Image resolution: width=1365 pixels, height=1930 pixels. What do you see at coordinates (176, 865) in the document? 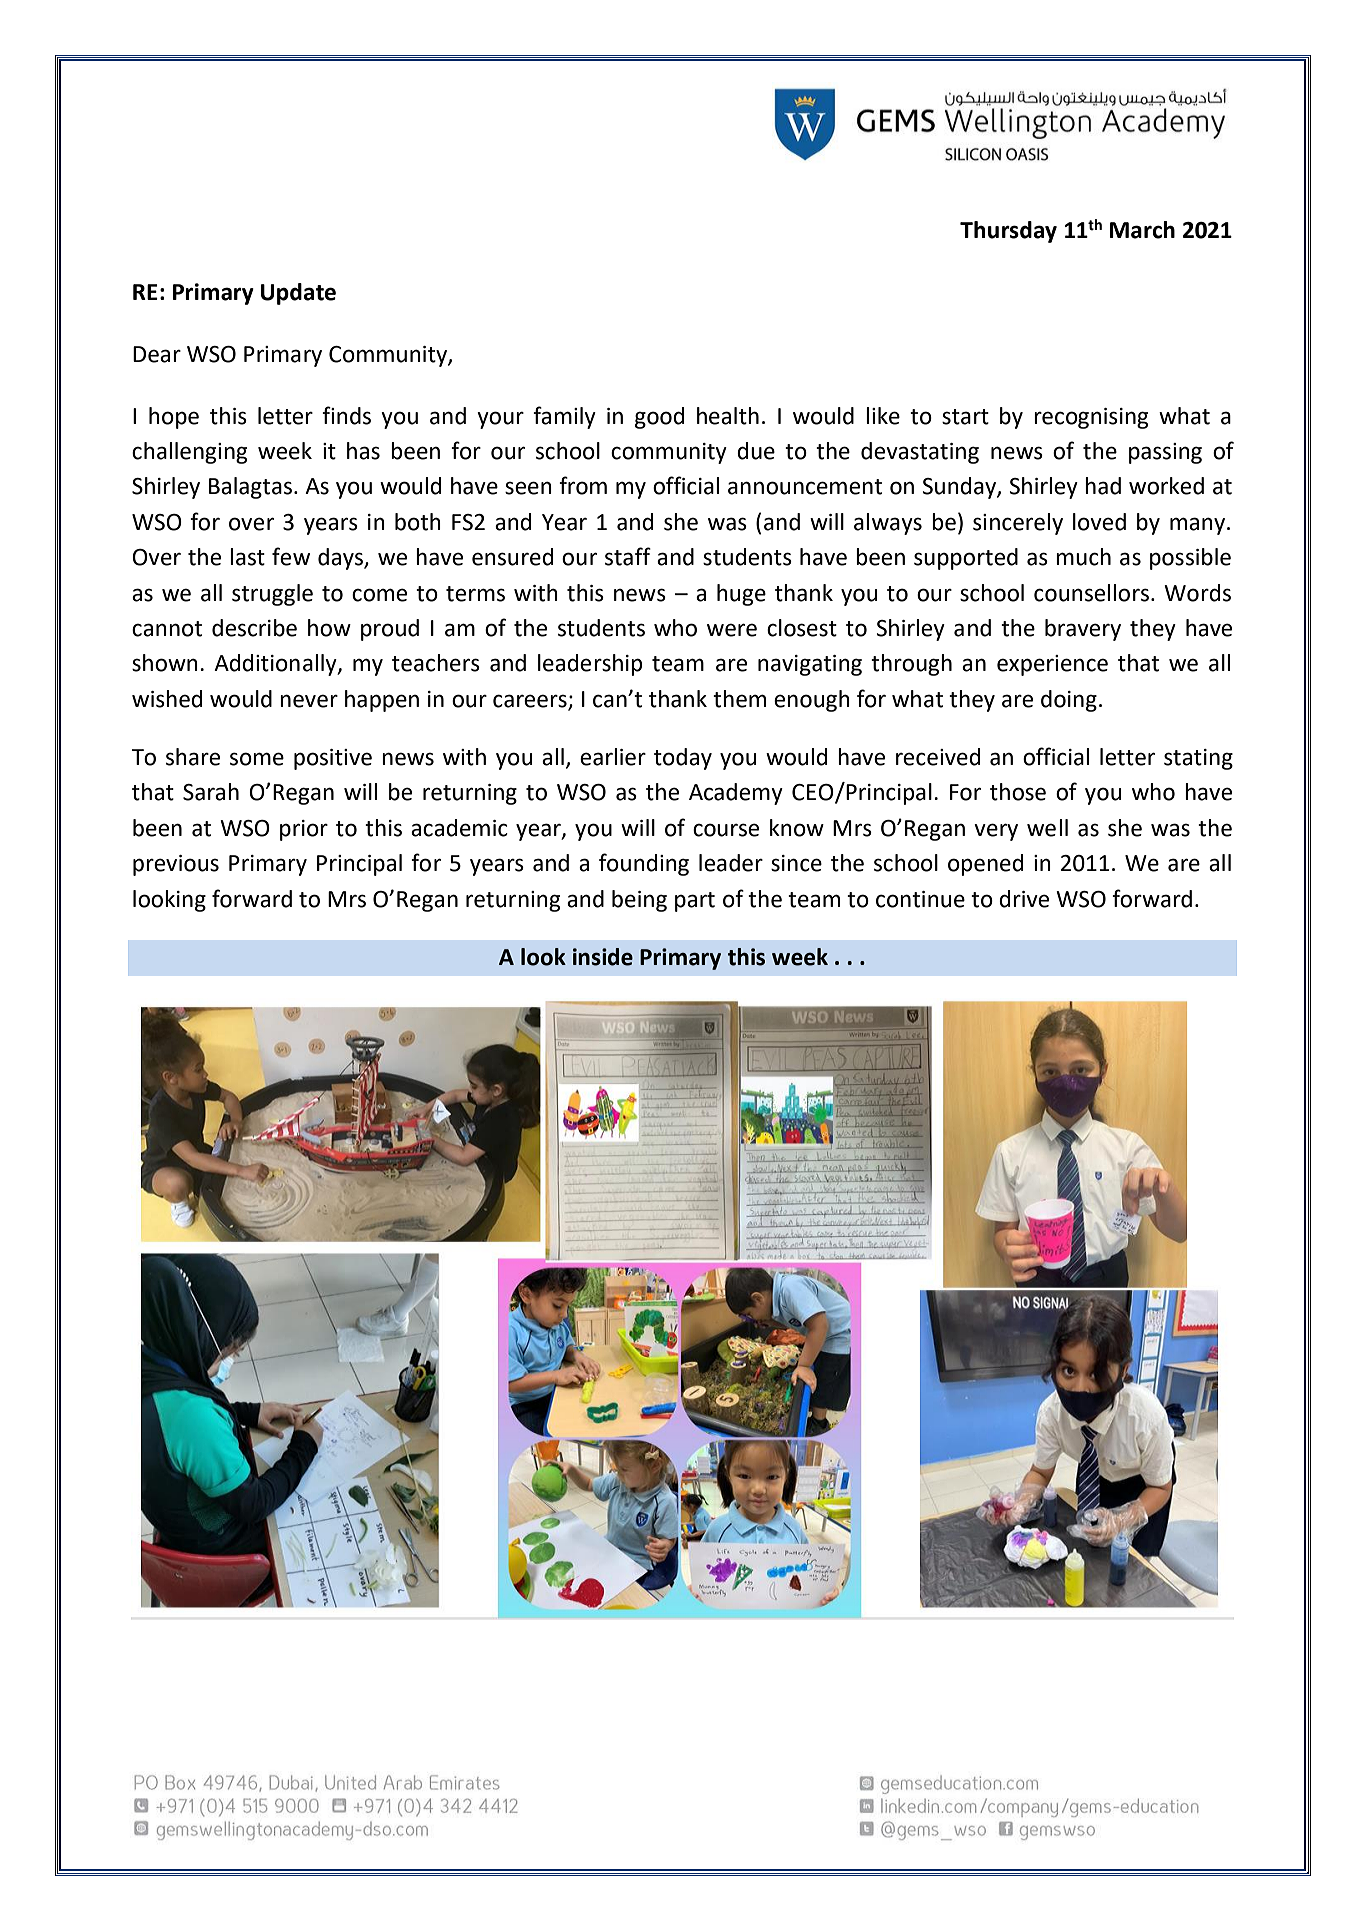
I see `previous` at bounding box center [176, 865].
